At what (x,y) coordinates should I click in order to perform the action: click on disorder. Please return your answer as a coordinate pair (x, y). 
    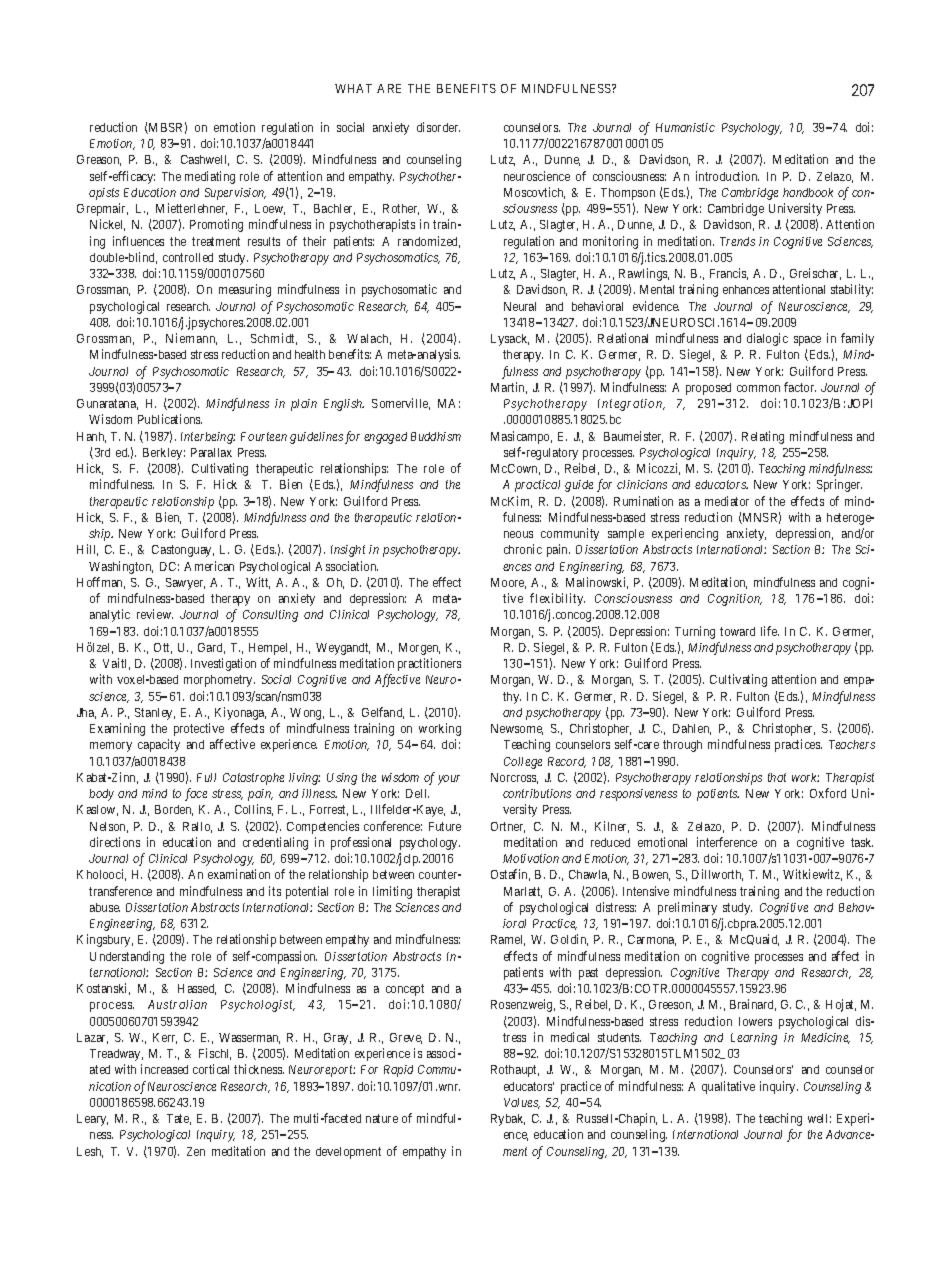
    Looking at the image, I should click on (438, 127).
